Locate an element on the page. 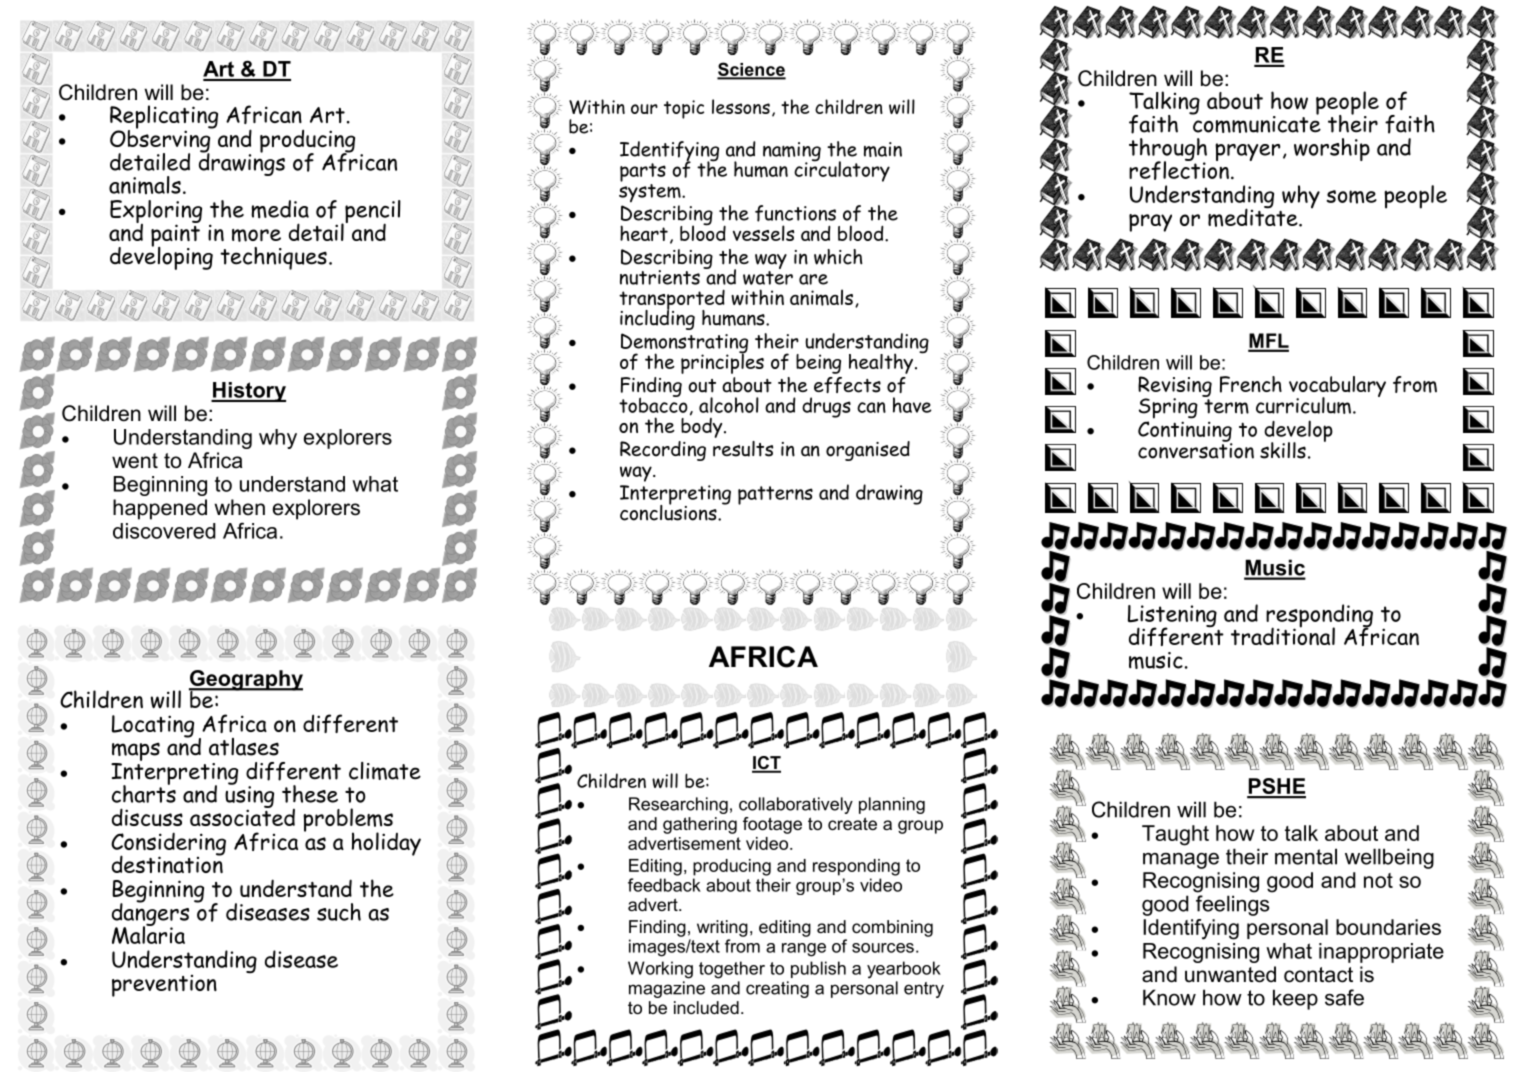 This document has width=1516, height=1072. atlases is located at coordinates (244, 747).
